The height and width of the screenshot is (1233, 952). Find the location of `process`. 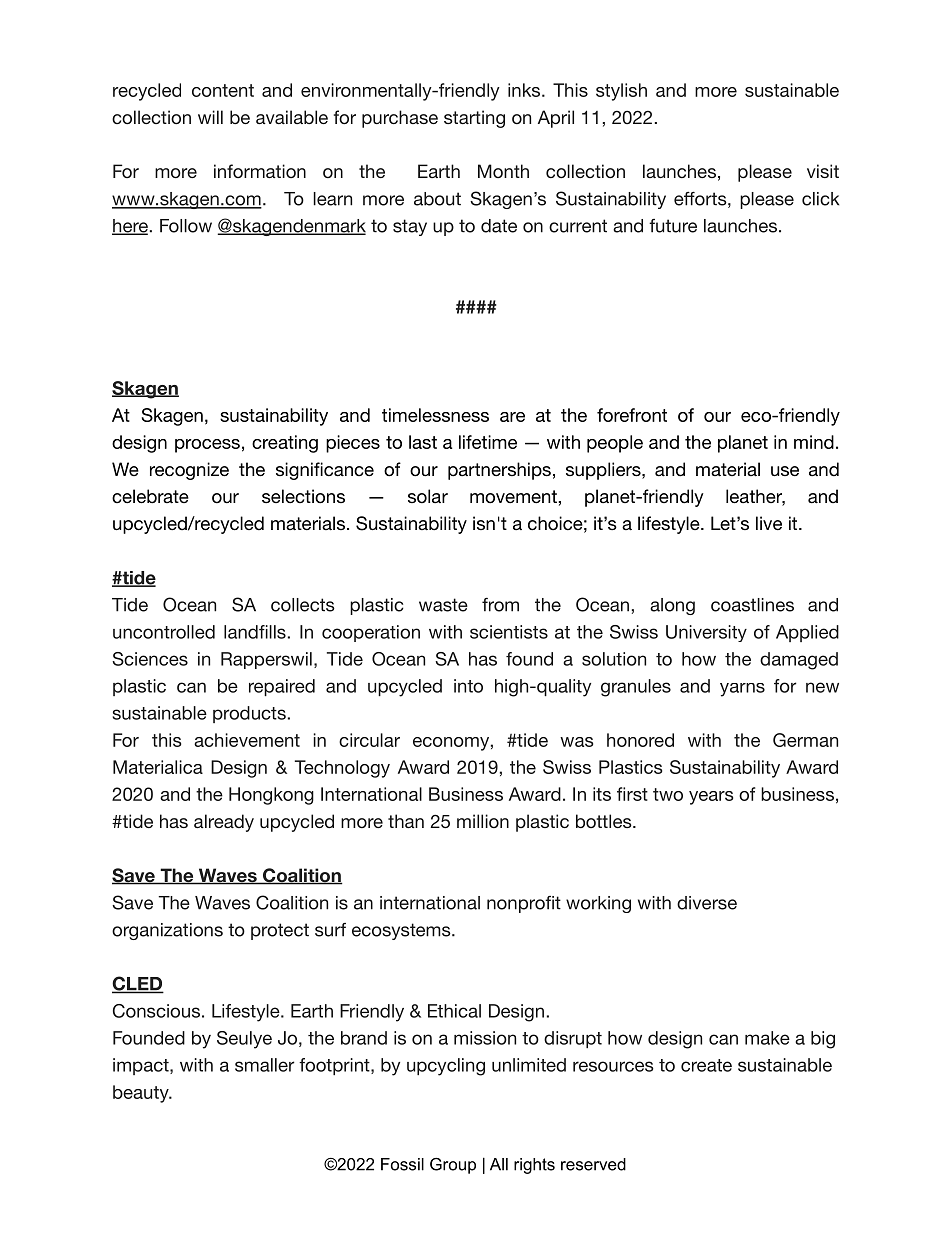

process is located at coordinates (207, 446).
